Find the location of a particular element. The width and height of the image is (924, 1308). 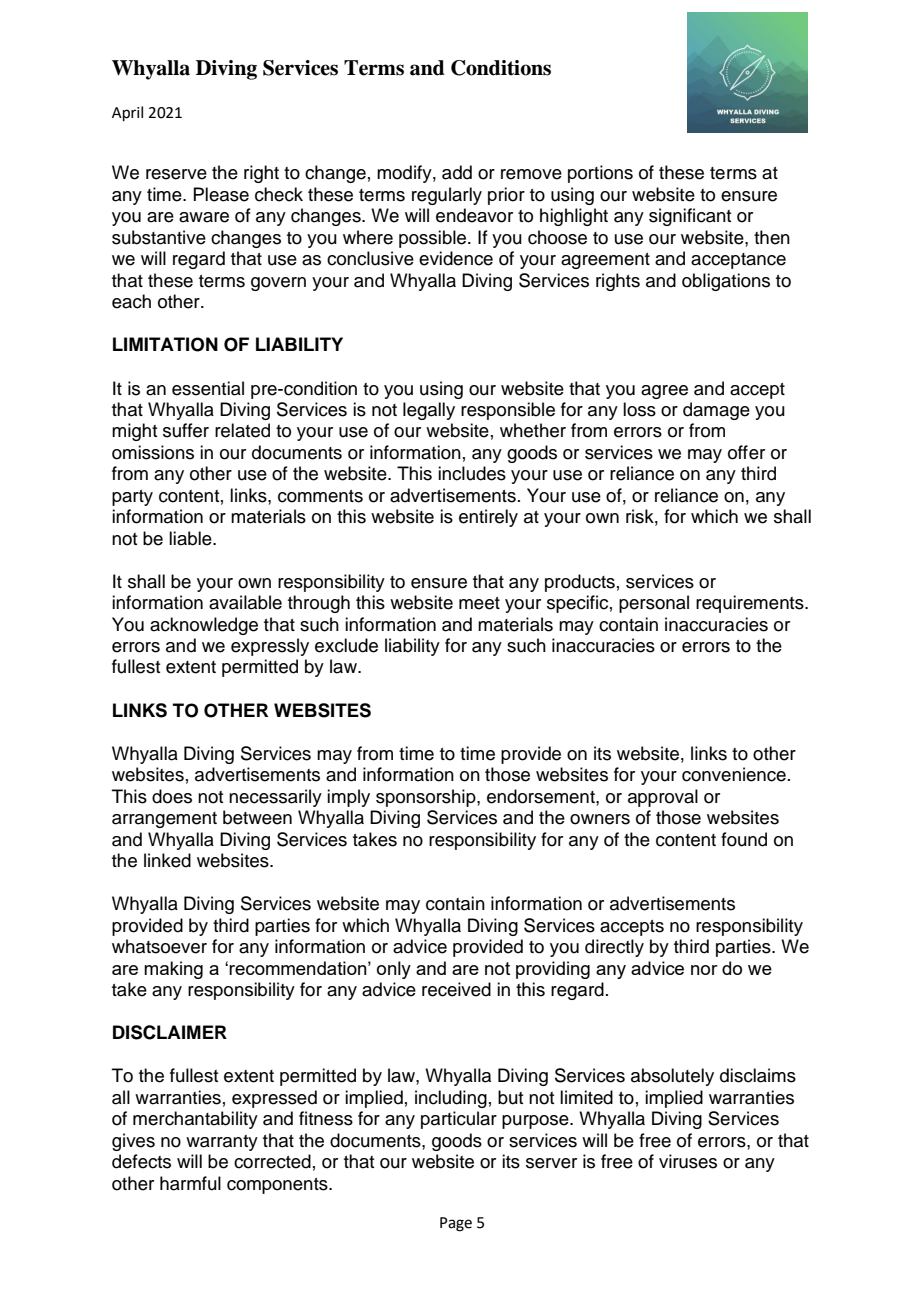

add is located at coordinates (457, 172).
